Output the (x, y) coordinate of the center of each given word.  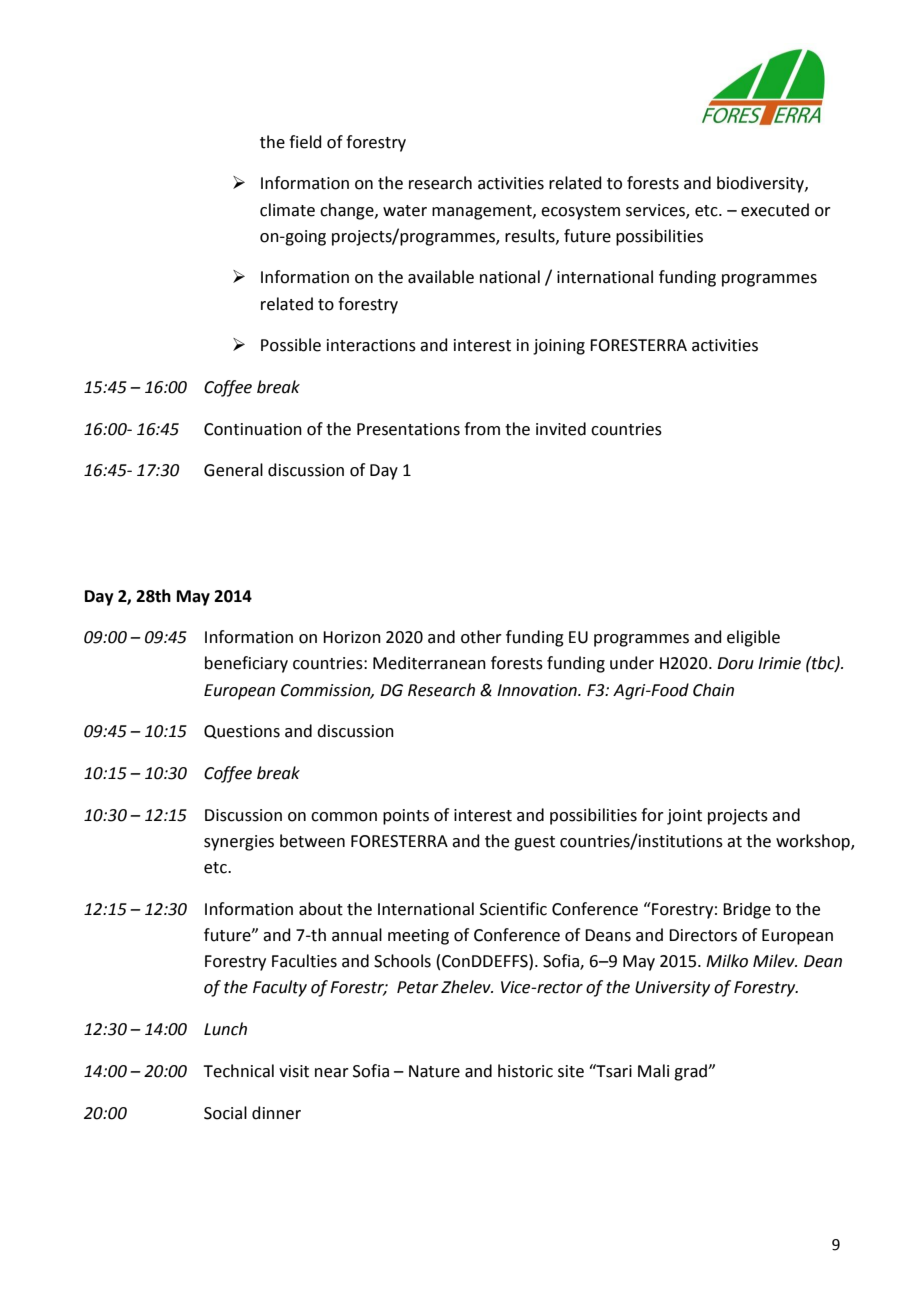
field (305, 142)
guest (534, 843)
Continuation (253, 429)
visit (294, 1071)
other (481, 637)
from (482, 429)
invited (561, 429)
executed (775, 210)
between (312, 841)
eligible (753, 638)
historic (525, 1071)
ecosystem (580, 212)
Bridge (747, 910)
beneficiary (246, 664)
